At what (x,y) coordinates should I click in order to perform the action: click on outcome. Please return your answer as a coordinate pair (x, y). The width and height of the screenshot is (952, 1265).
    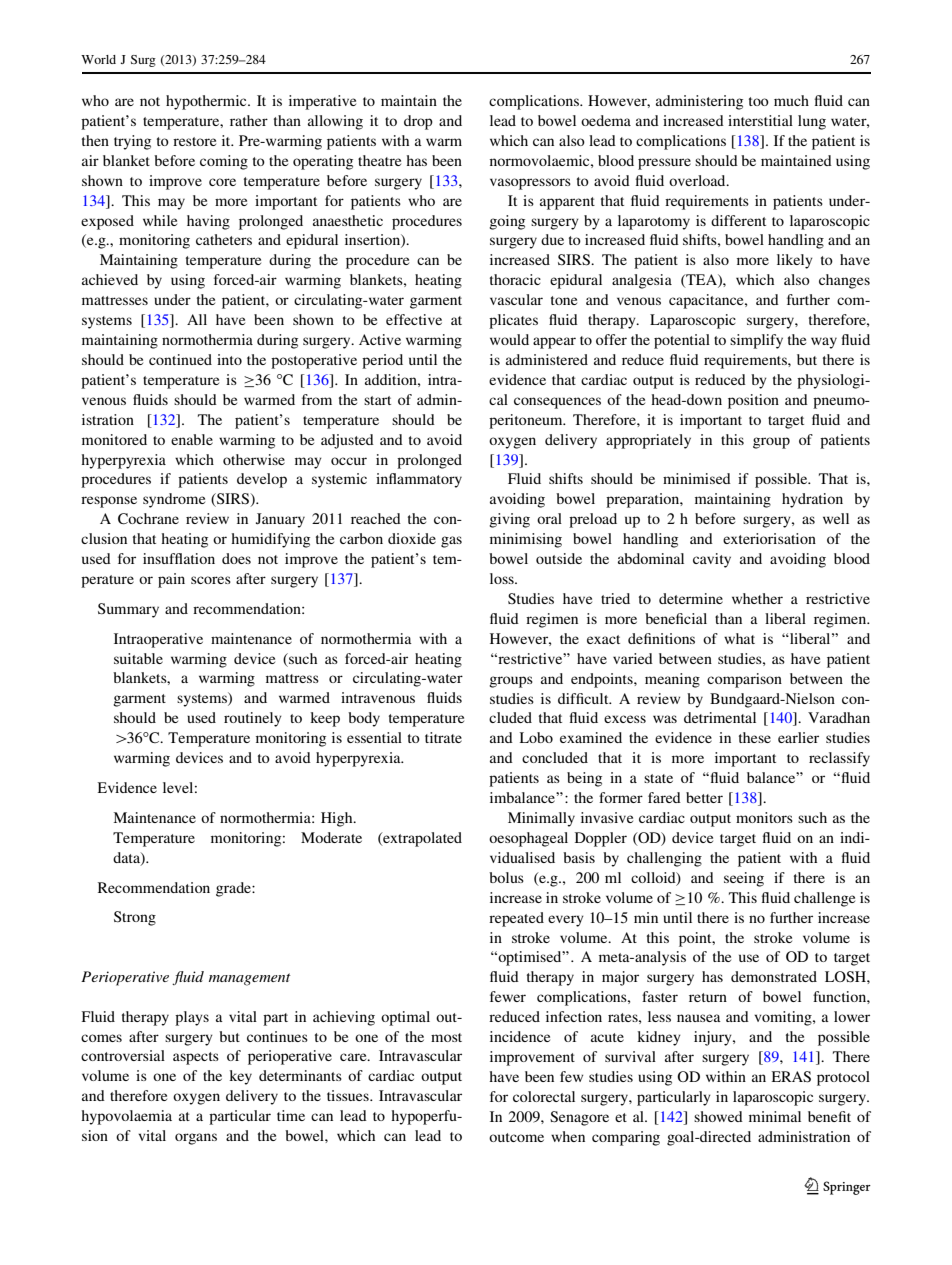
    Looking at the image, I should click on (516, 1137).
